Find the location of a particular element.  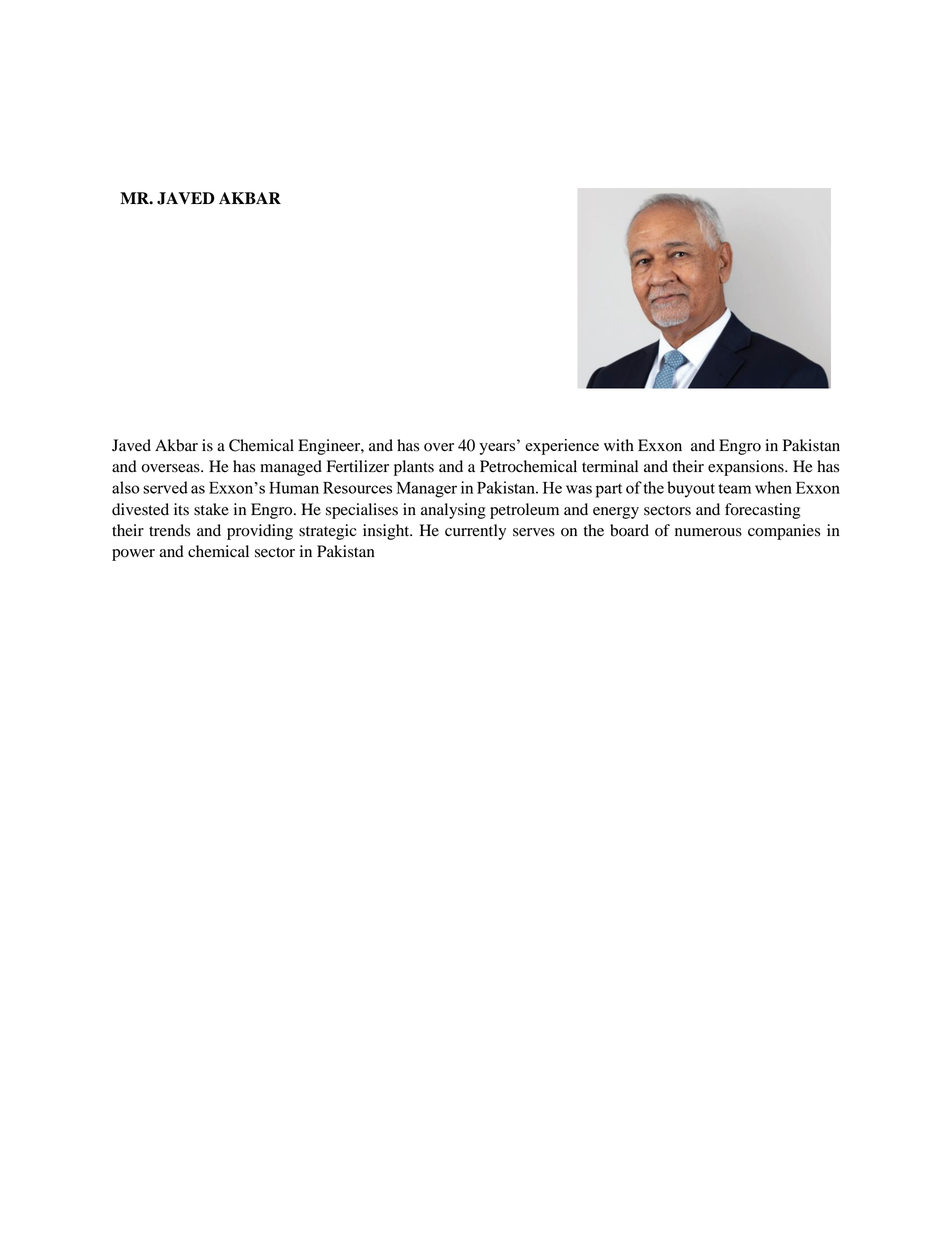

Manager is located at coordinates (427, 490).
